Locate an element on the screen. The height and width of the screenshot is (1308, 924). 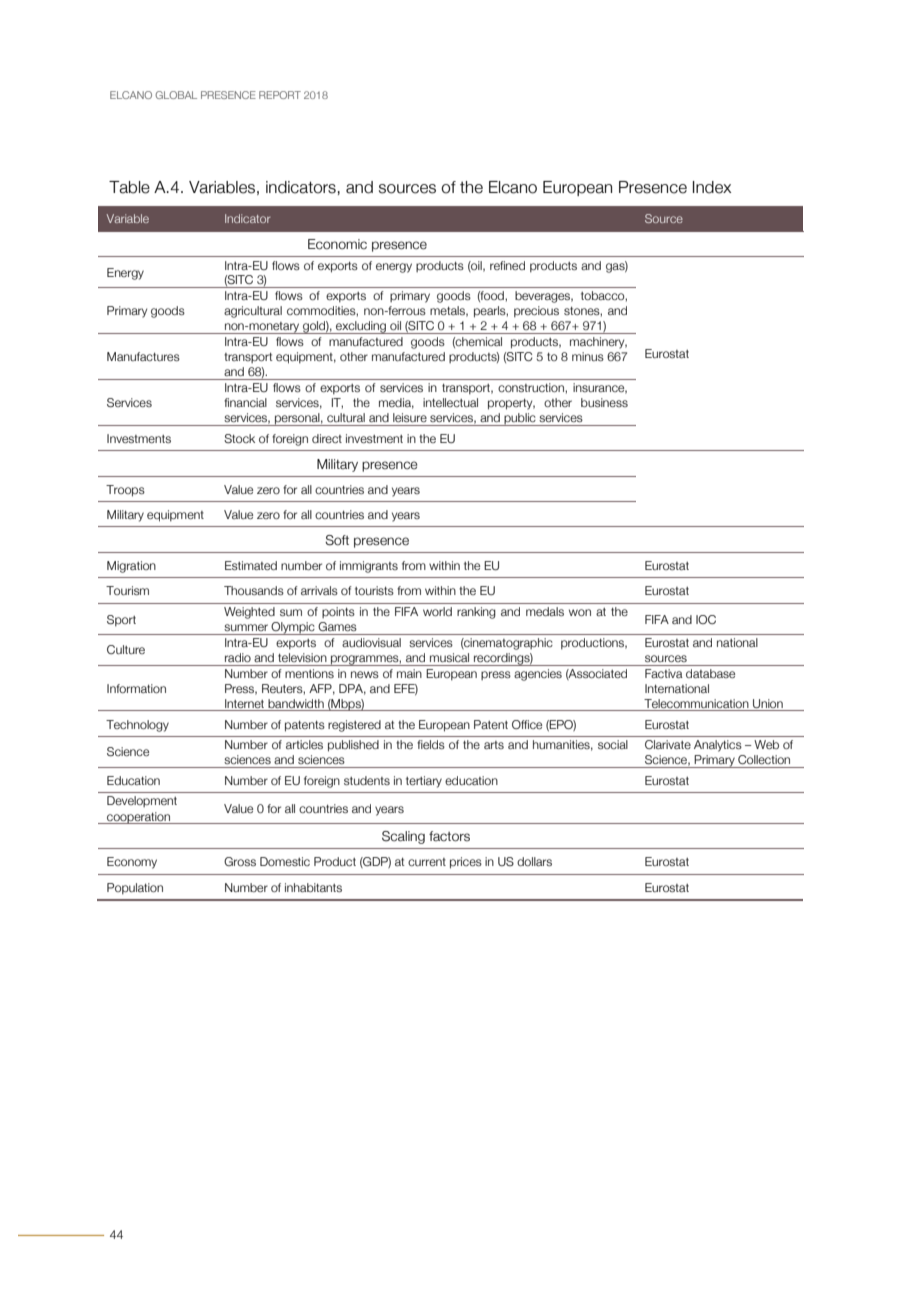
prices is located at coordinates (466, 863).
